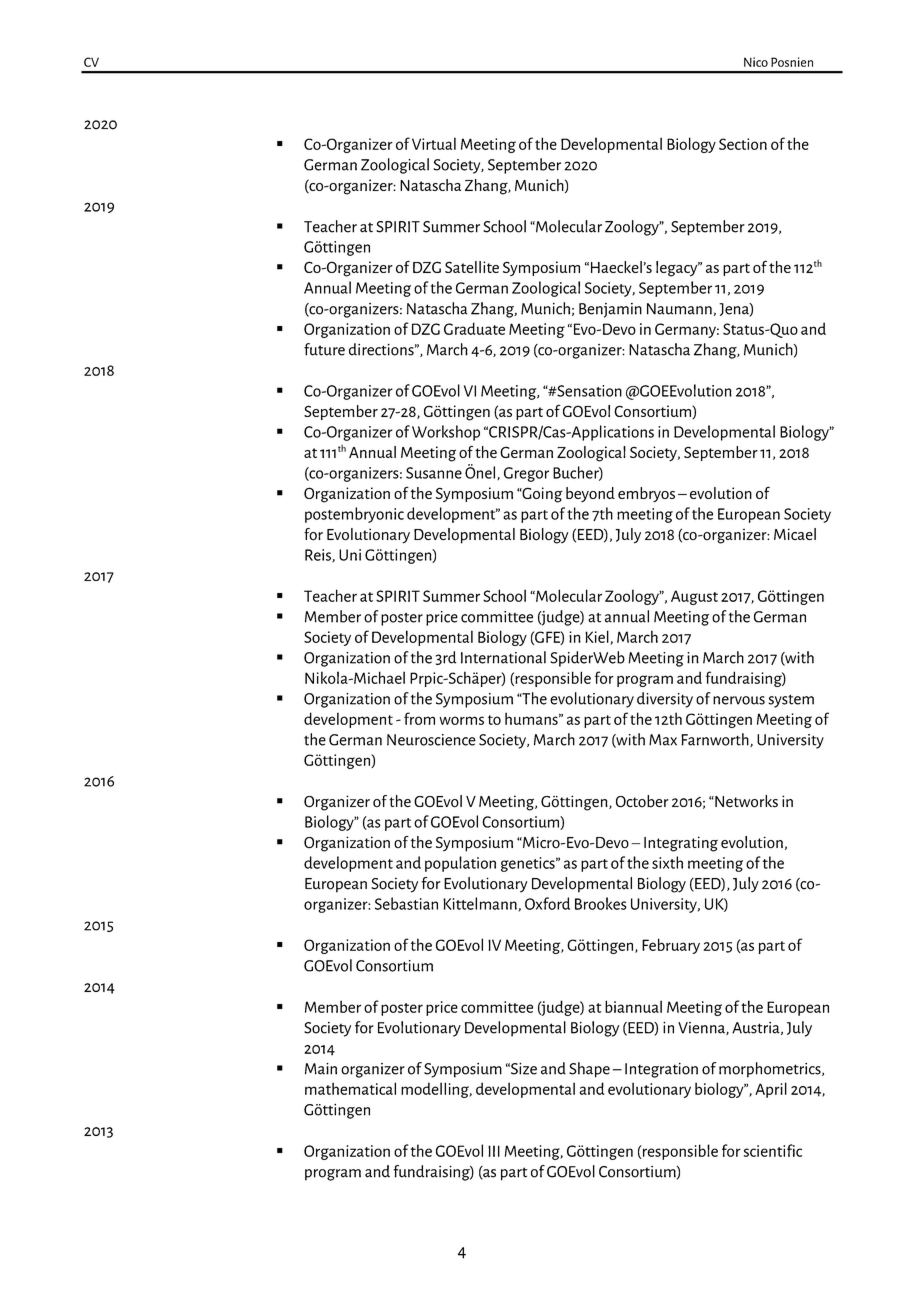  I want to click on October, so click(642, 801).
